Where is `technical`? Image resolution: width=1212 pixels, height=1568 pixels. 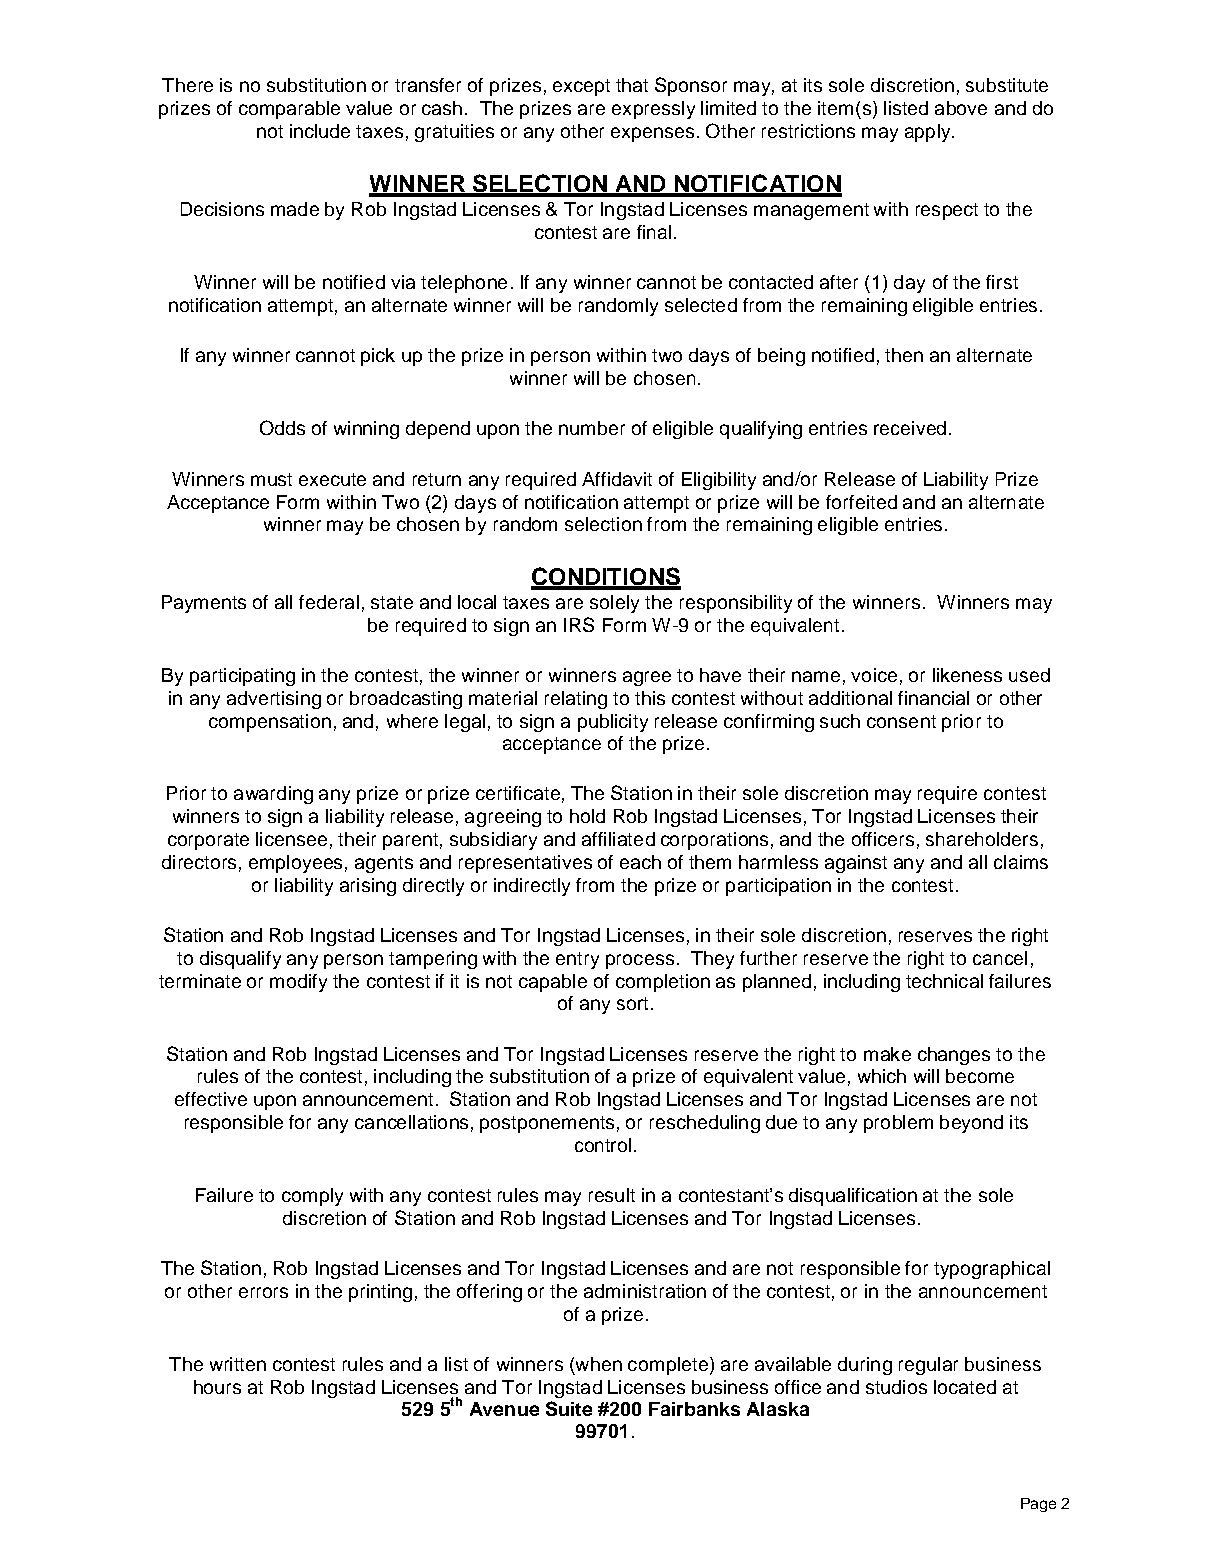 technical is located at coordinates (944, 981).
